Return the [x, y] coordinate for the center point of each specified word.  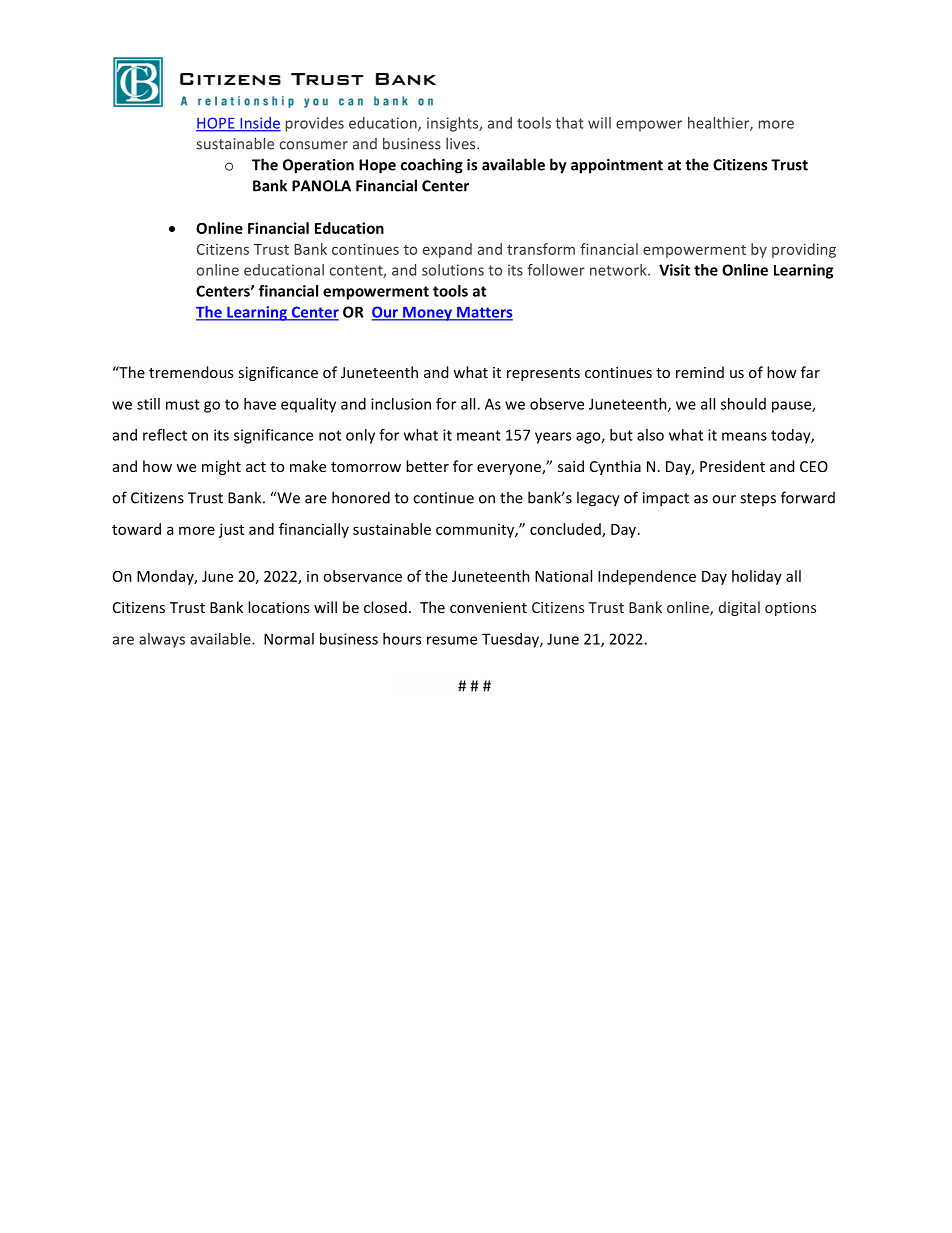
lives [462, 144]
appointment [617, 166]
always [162, 640]
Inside [259, 124]
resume [452, 640]
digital [739, 608]
